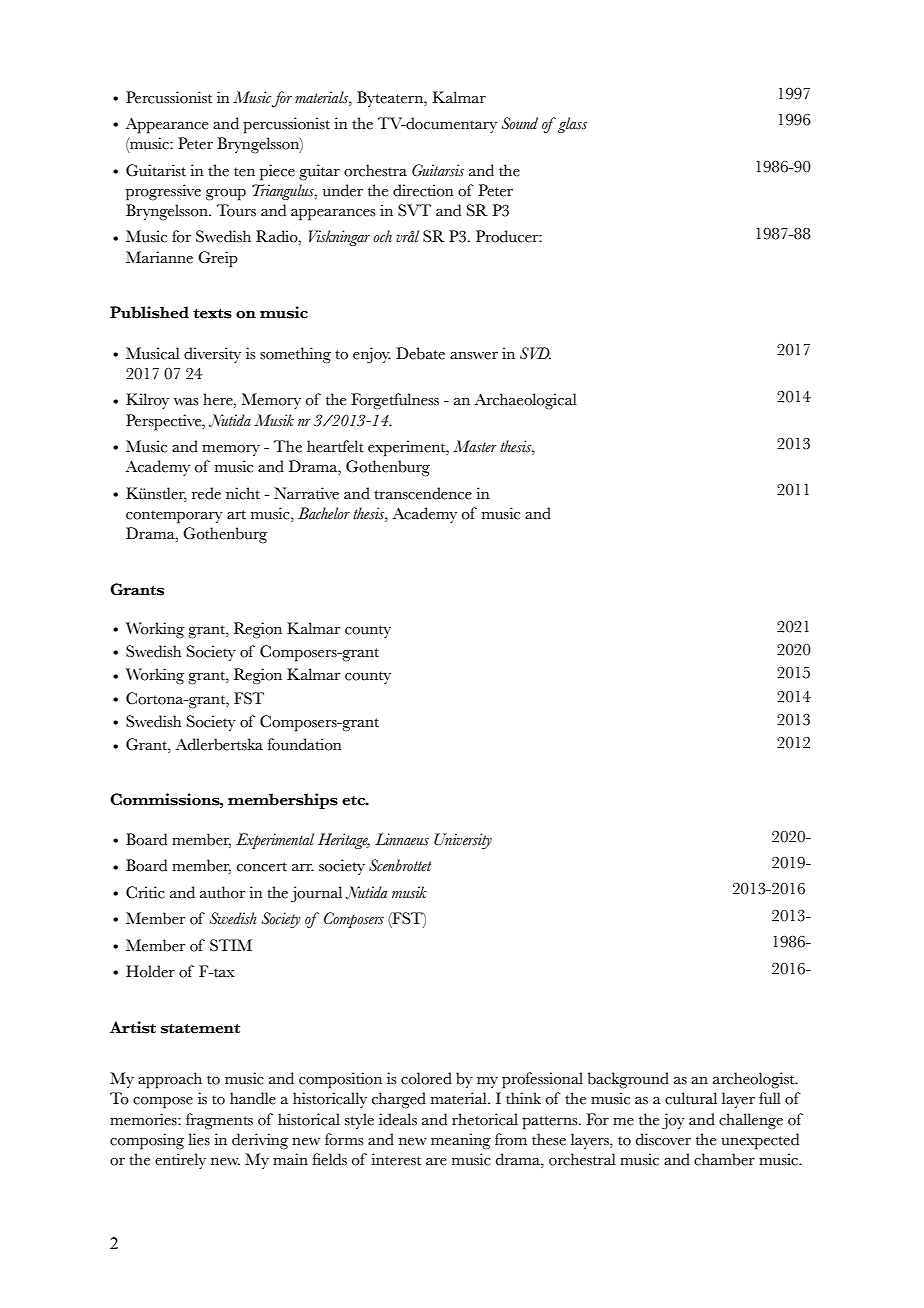 This screenshot has height=1308, width=924. I want to click on rede, so click(206, 493).
